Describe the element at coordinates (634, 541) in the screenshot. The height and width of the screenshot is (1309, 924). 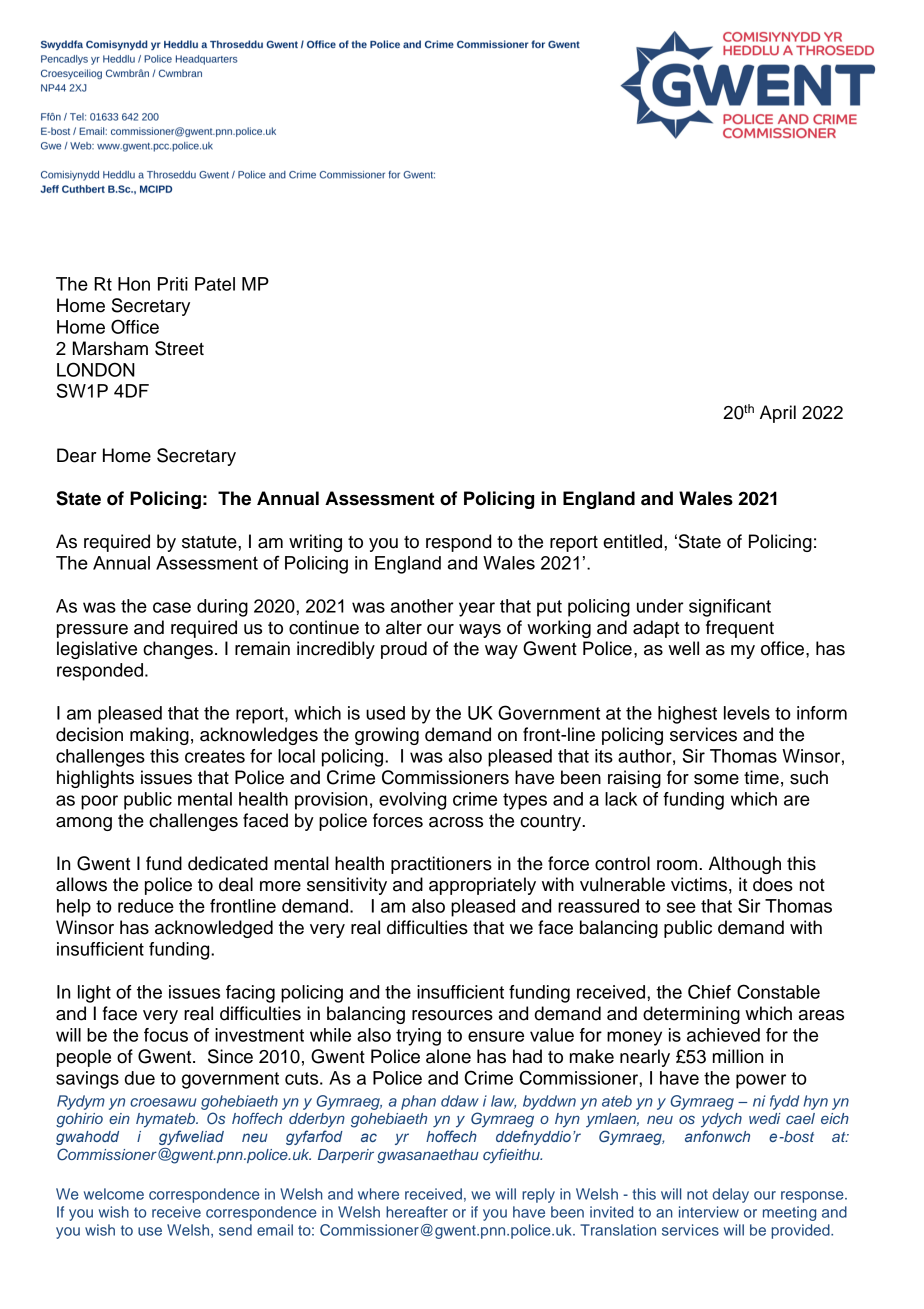
I see `entitled` at that location.
